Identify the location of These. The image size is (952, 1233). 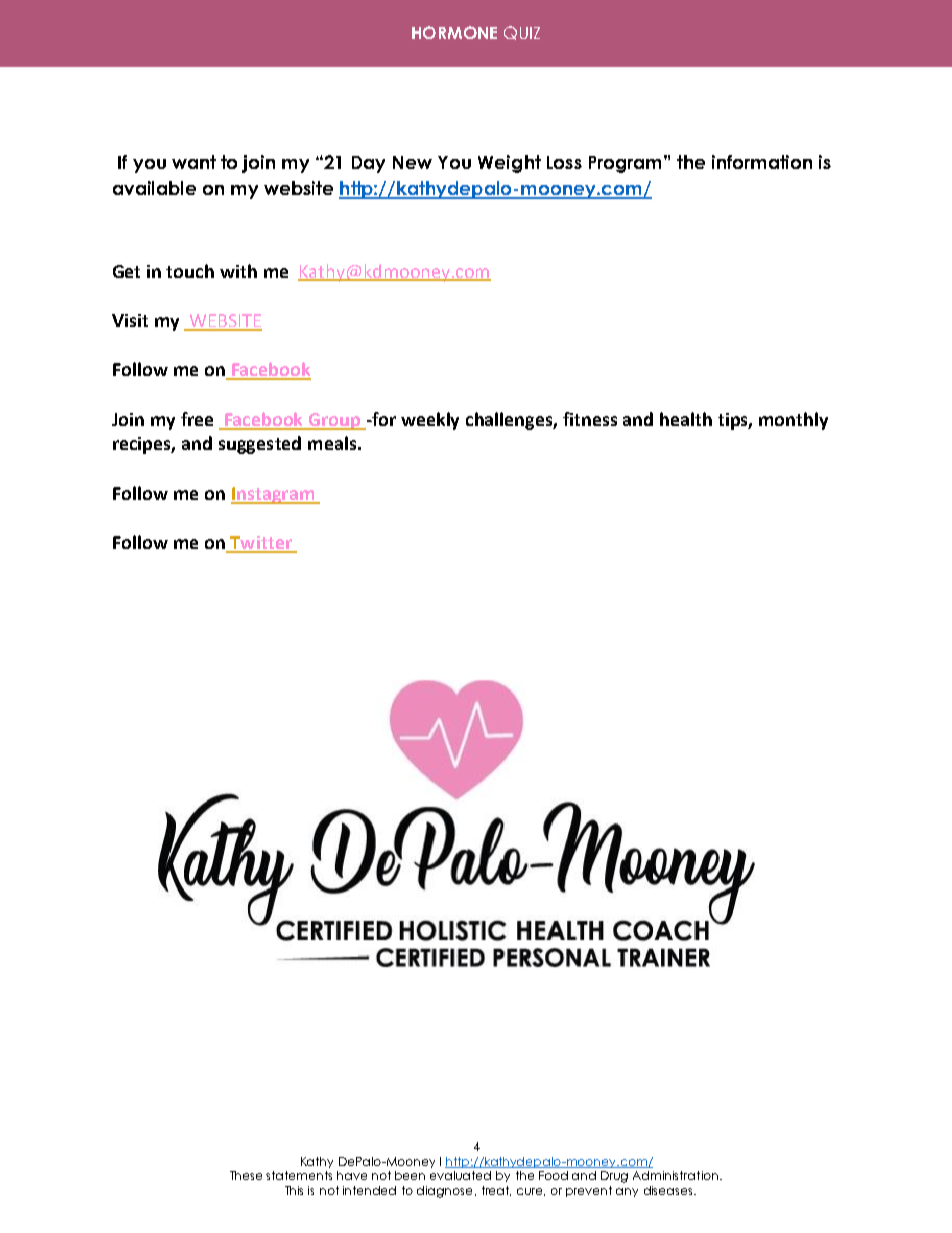
(246, 1175).
